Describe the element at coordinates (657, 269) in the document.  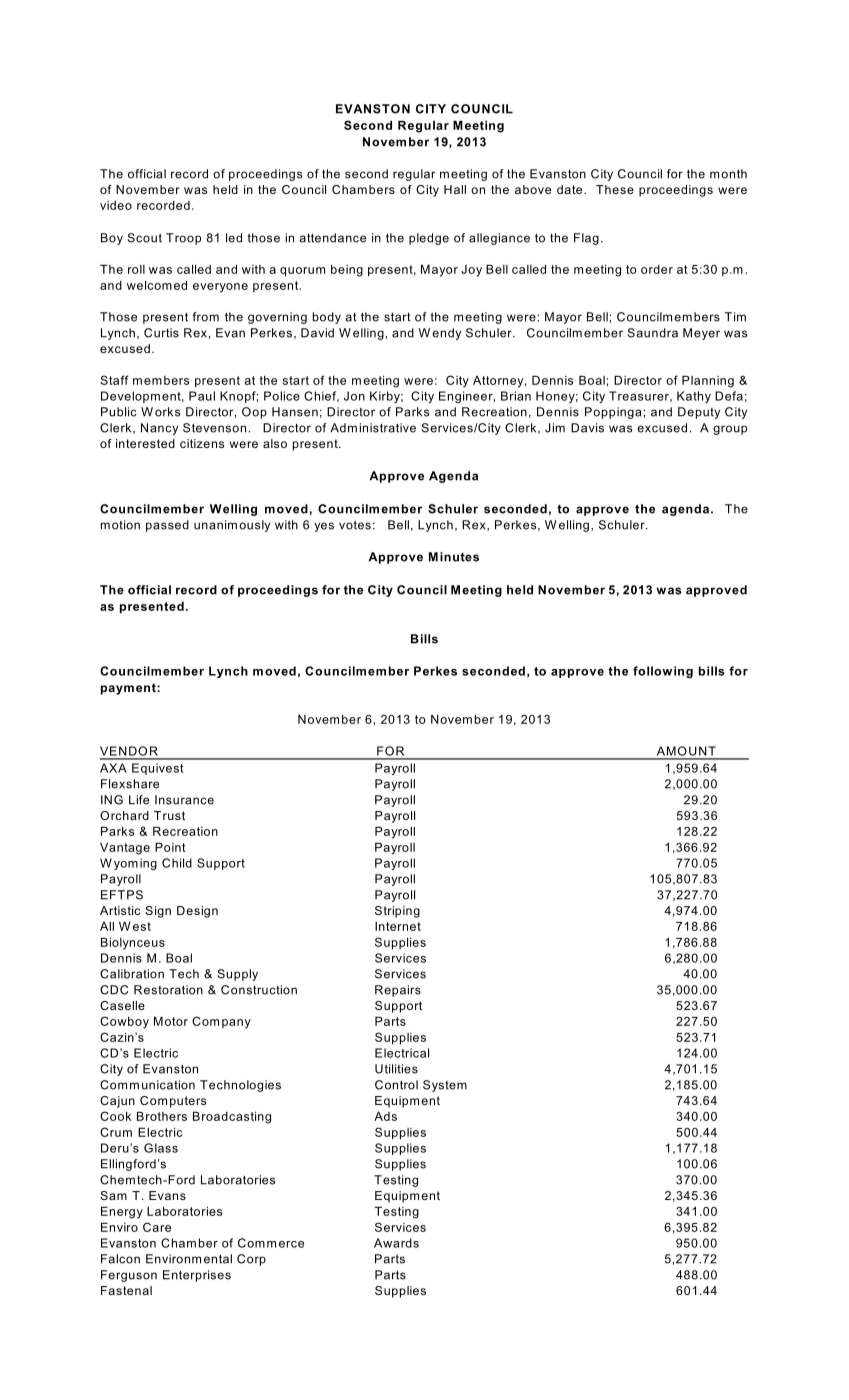
I see `order` at that location.
